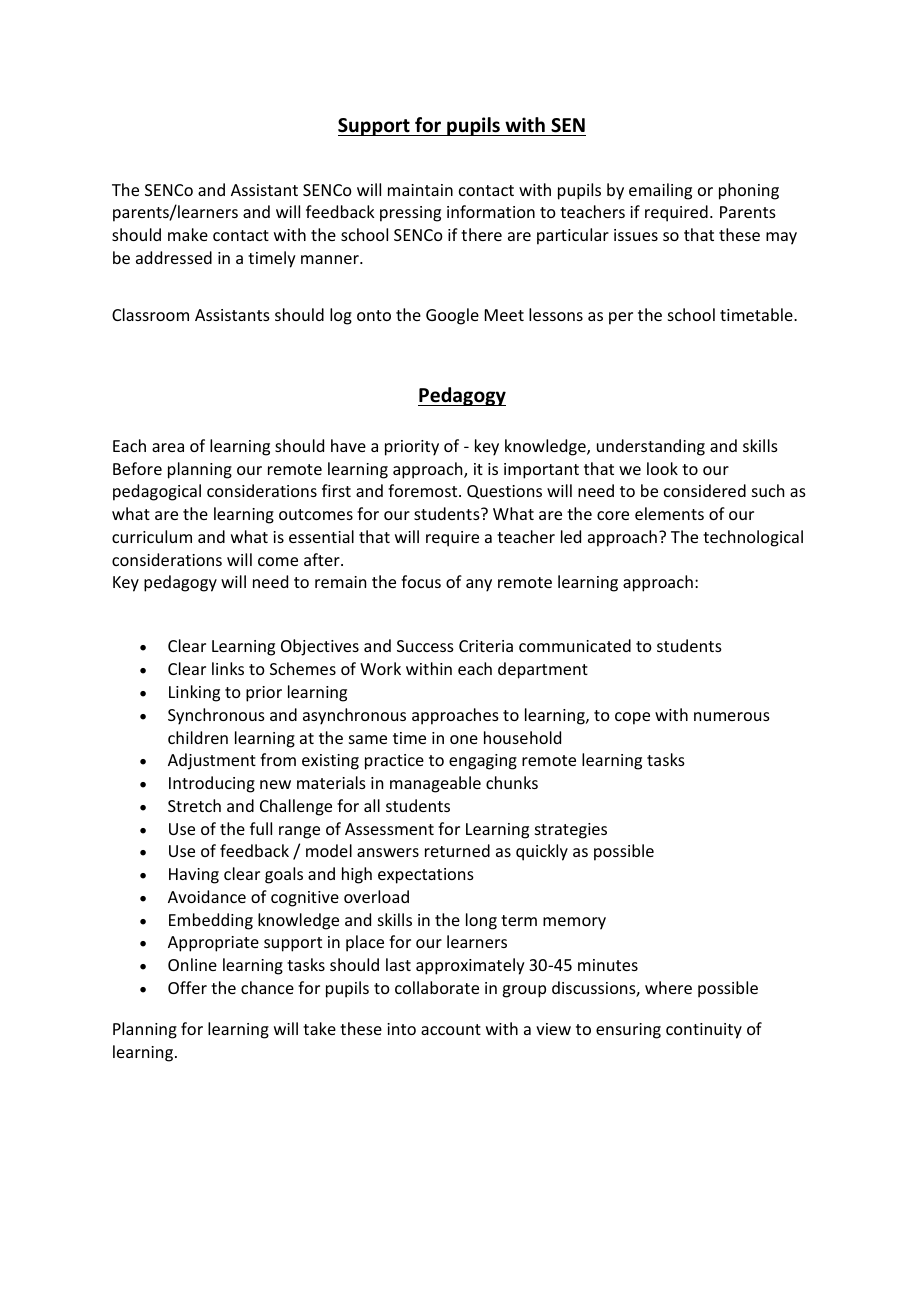 The height and width of the screenshot is (1308, 924). Describe the element at coordinates (188, 234) in the screenshot. I see `make` at that location.
